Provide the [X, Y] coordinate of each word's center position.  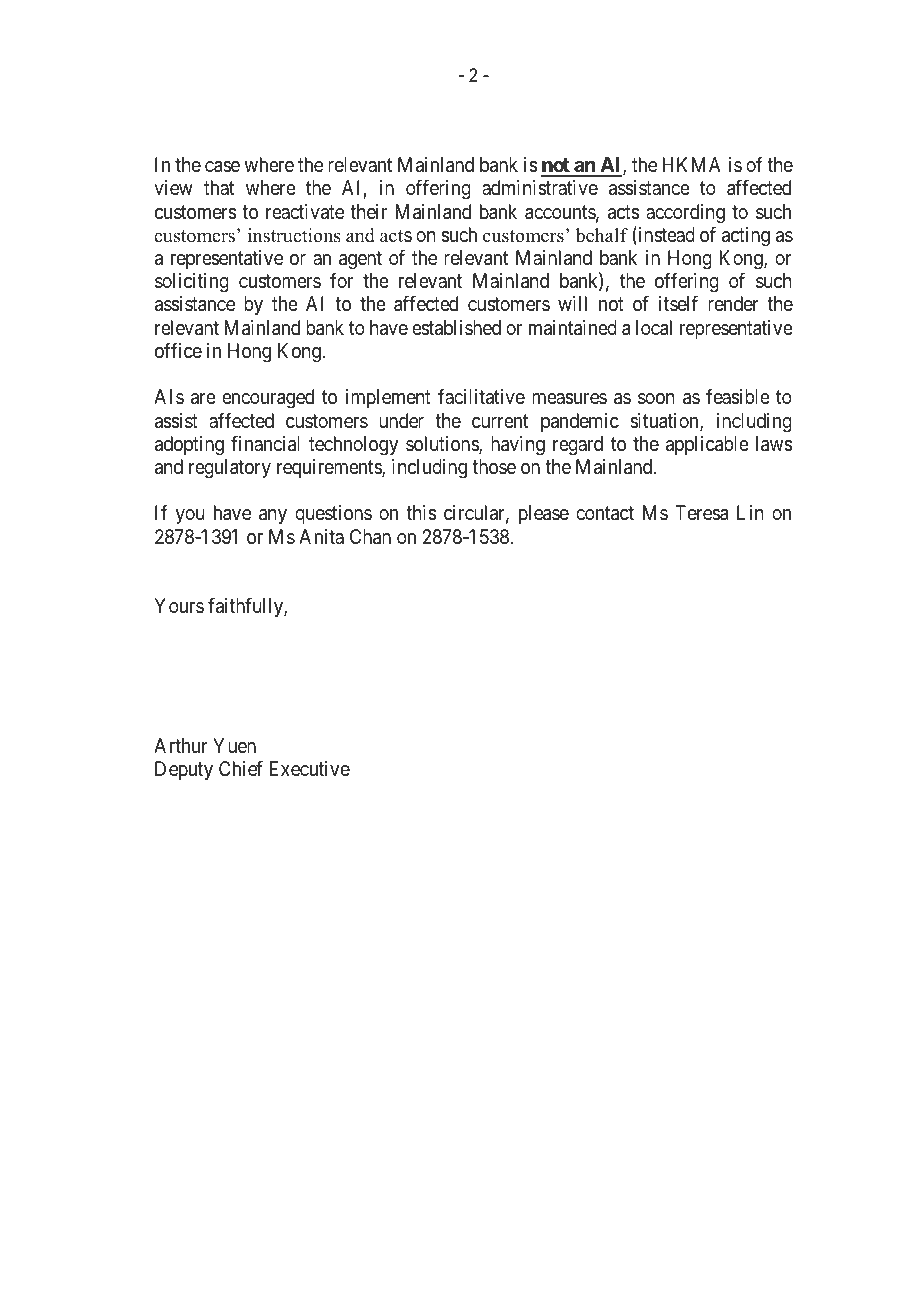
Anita [321, 536]
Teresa [701, 513]
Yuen [234, 745]
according [685, 214]
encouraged [268, 399]
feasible [738, 397]
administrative [540, 188]
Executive [310, 769]
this [421, 513]
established [456, 328]
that [219, 187]
